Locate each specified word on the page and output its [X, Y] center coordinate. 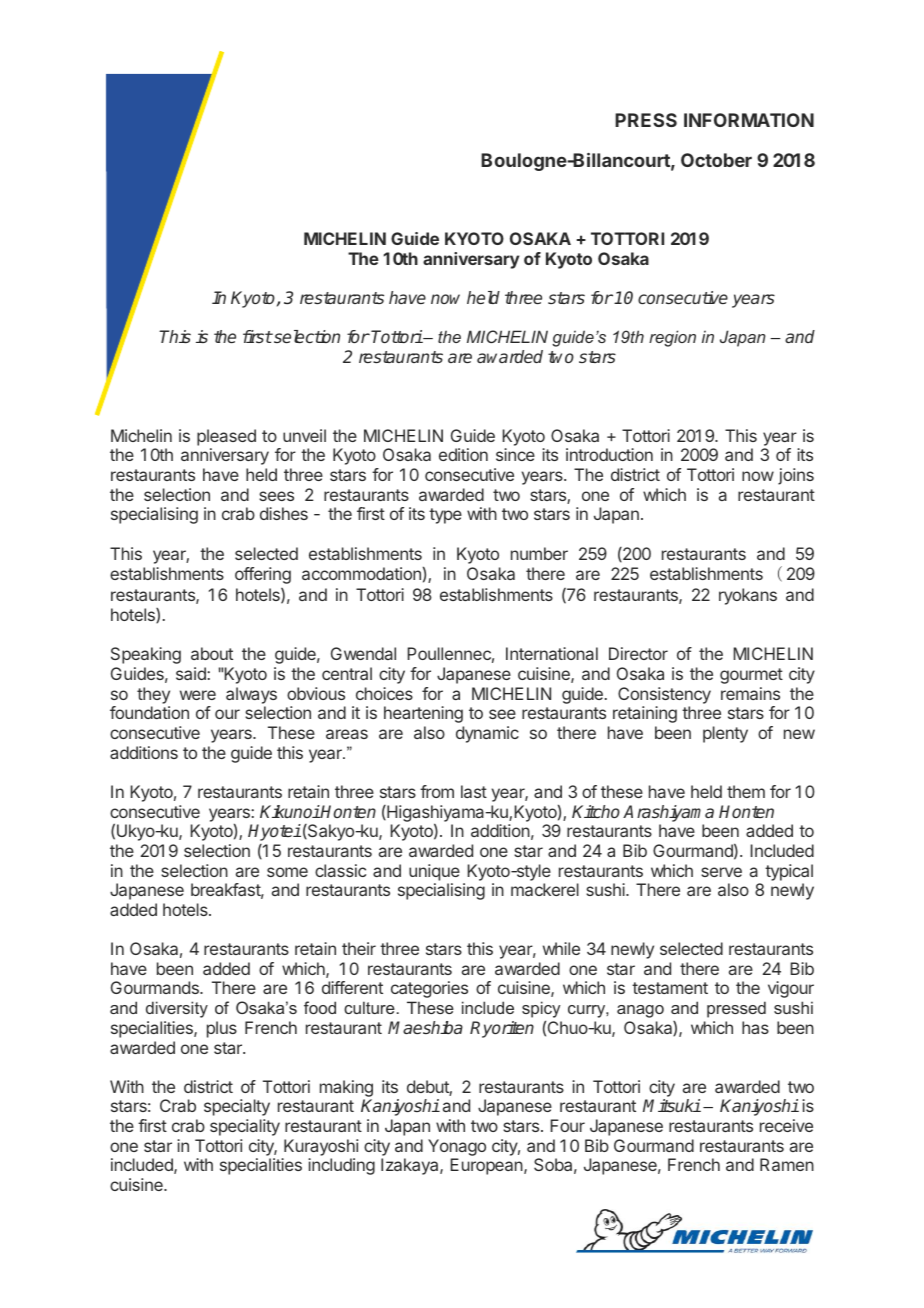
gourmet [751, 676]
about [212, 653]
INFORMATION [749, 120]
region [672, 338]
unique [434, 872]
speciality [245, 1127]
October [716, 160]
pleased [226, 437]
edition [463, 454]
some [287, 872]
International [552, 653]
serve [721, 872]
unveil [304, 435]
